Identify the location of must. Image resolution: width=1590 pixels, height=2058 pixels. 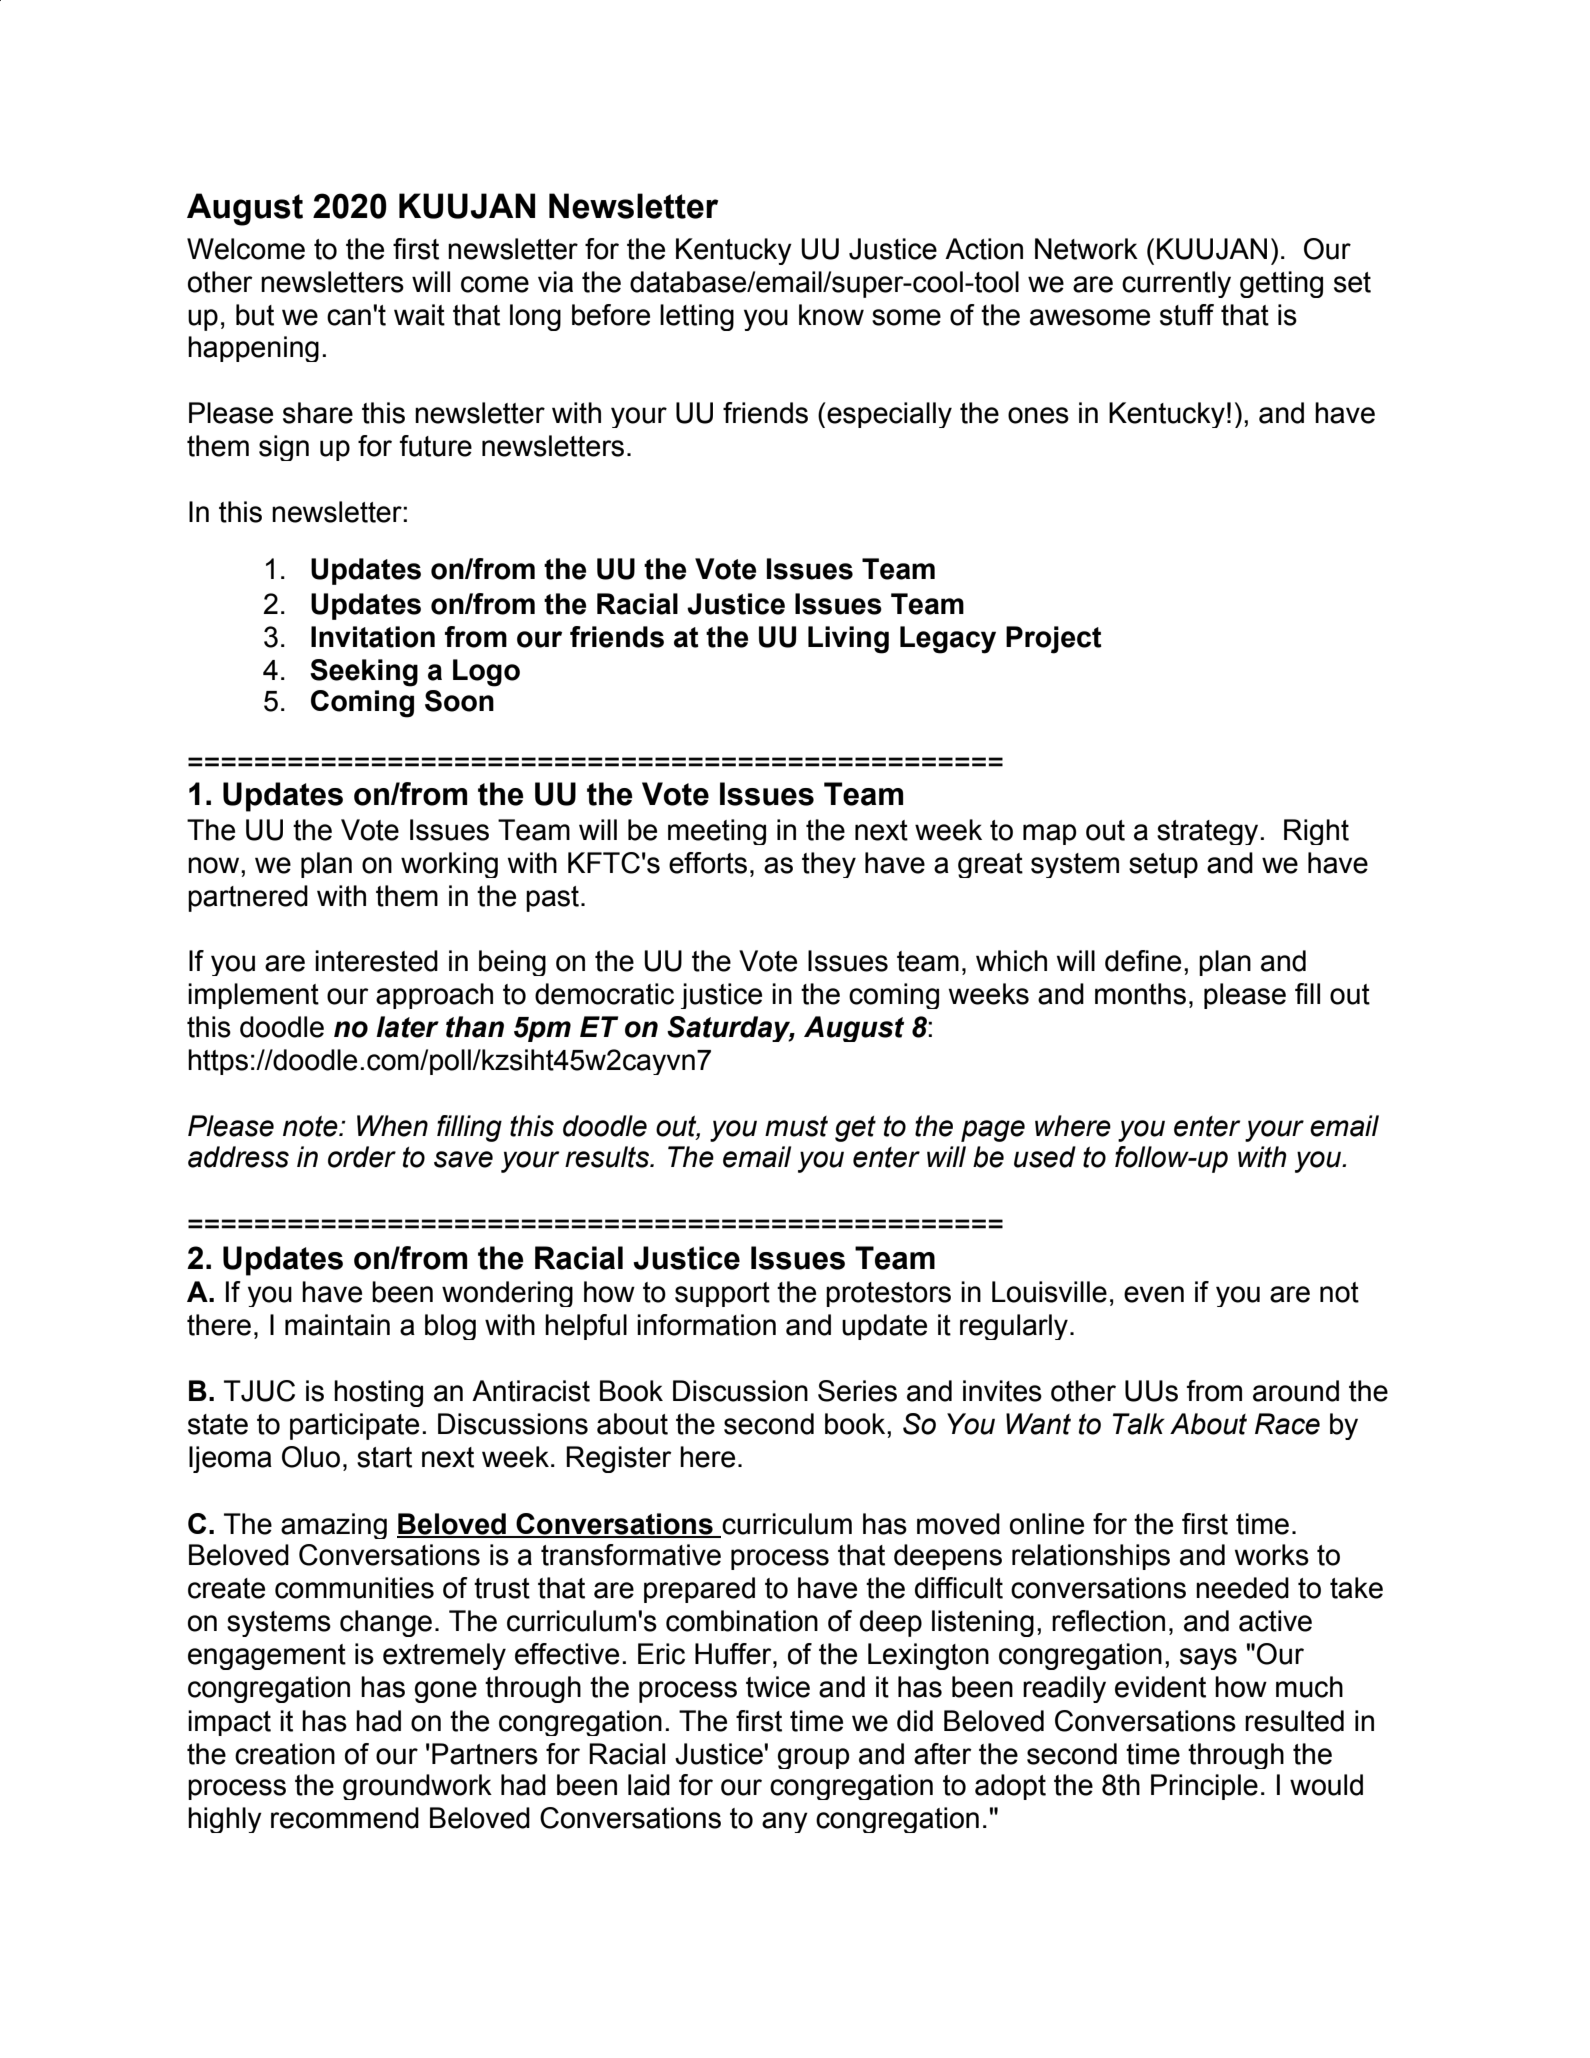
(796, 1126).
